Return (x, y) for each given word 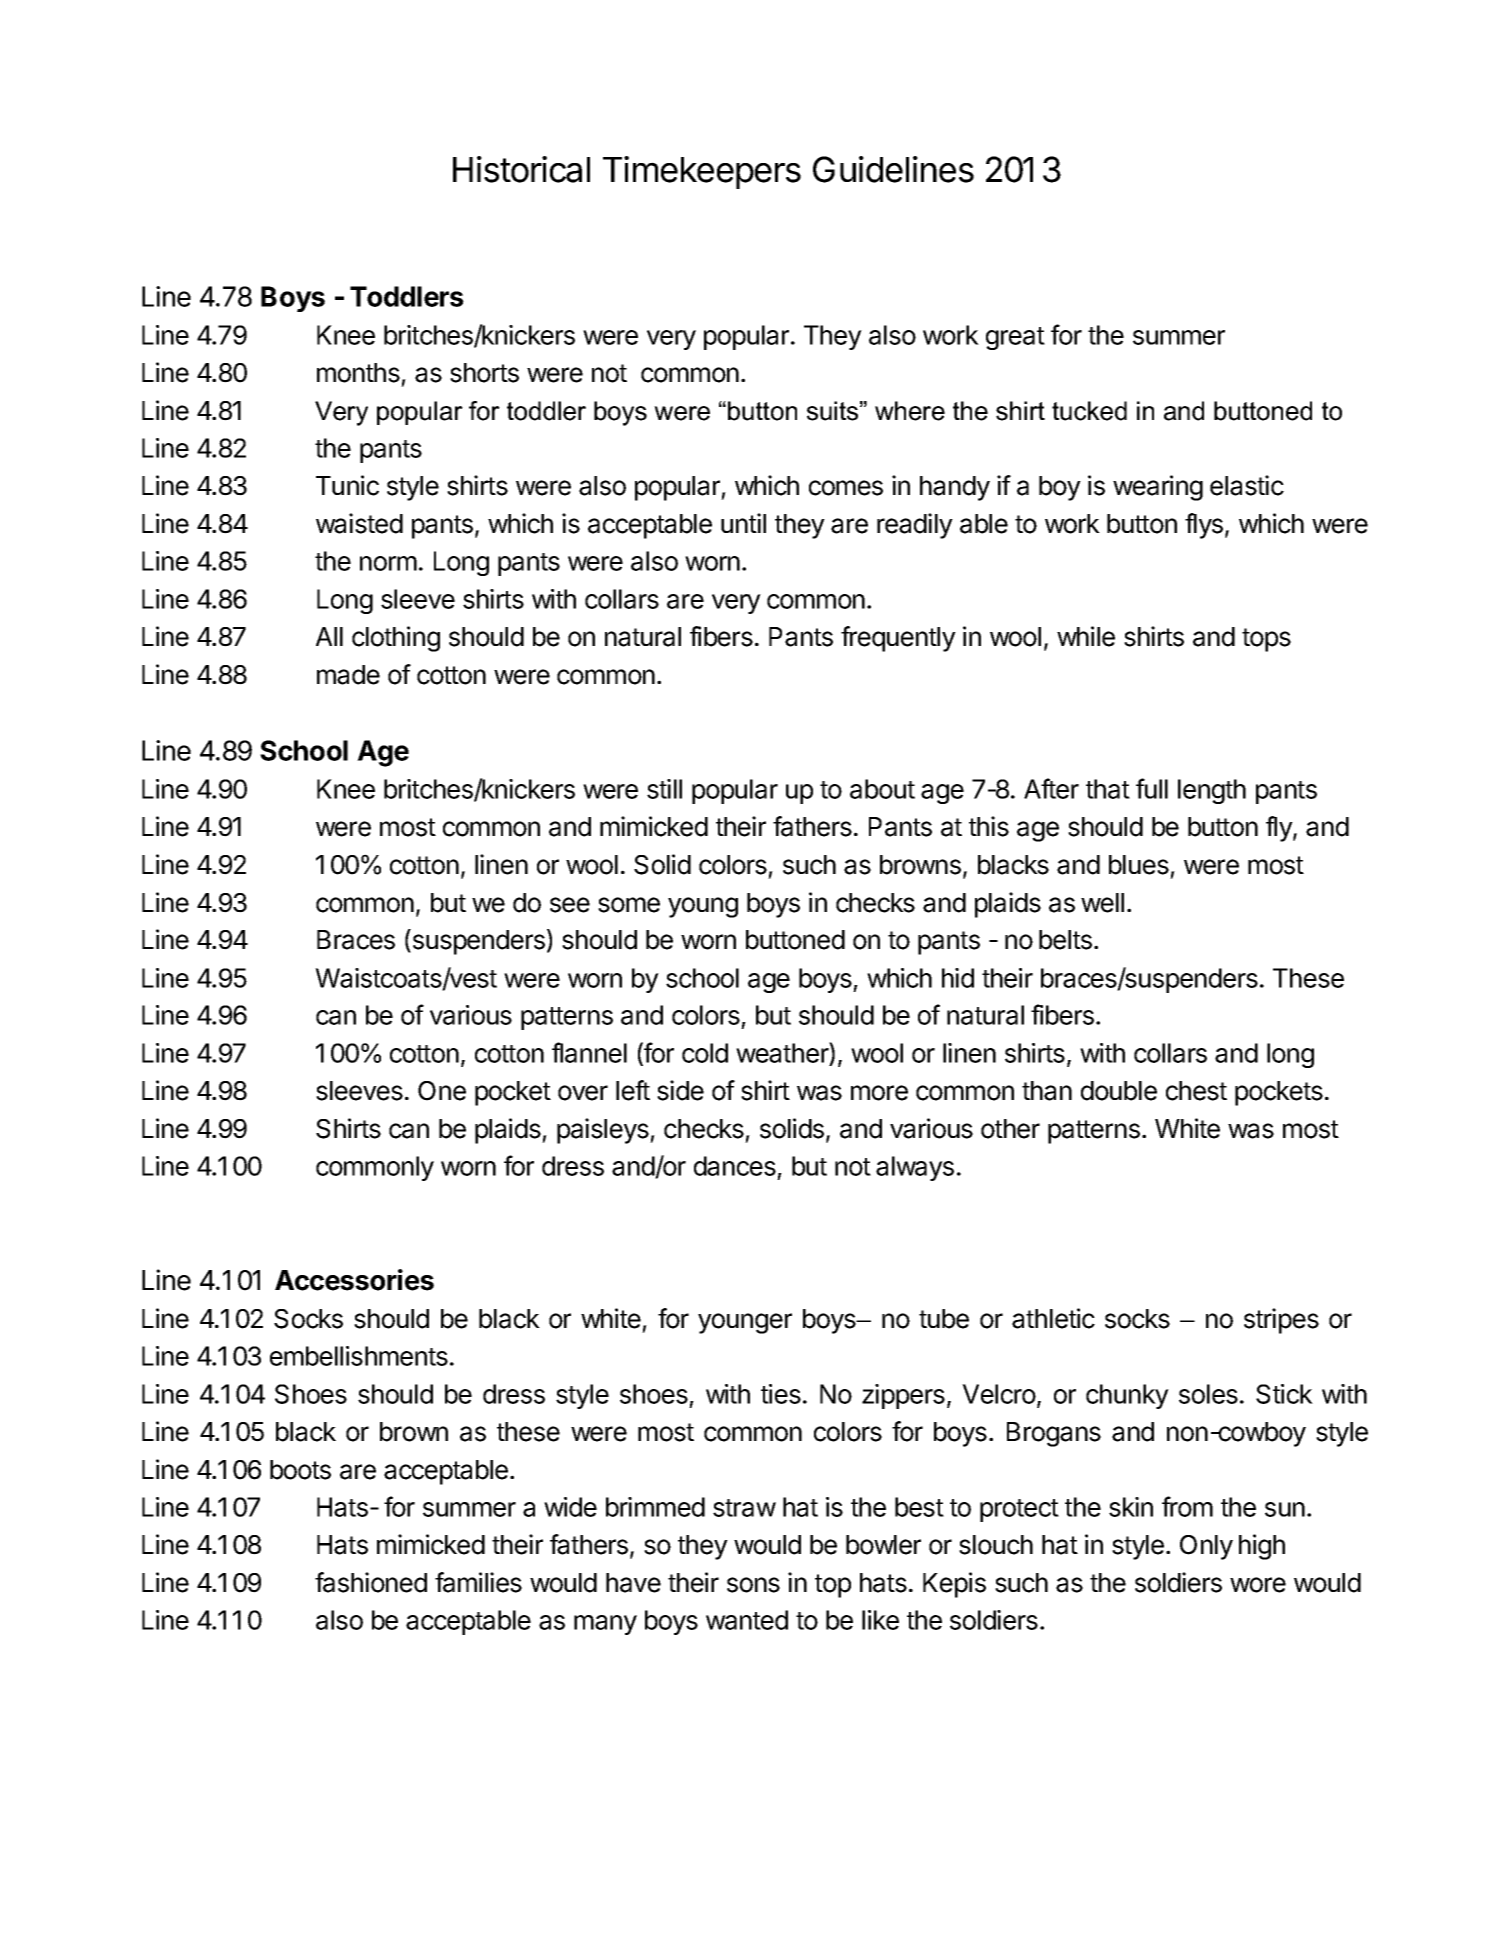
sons (753, 1585)
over (583, 1093)
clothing (396, 639)
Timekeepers (702, 172)
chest (1196, 1091)
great (1015, 338)
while (1086, 636)
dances (735, 1166)
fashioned (371, 1582)
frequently (898, 639)
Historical (521, 169)
